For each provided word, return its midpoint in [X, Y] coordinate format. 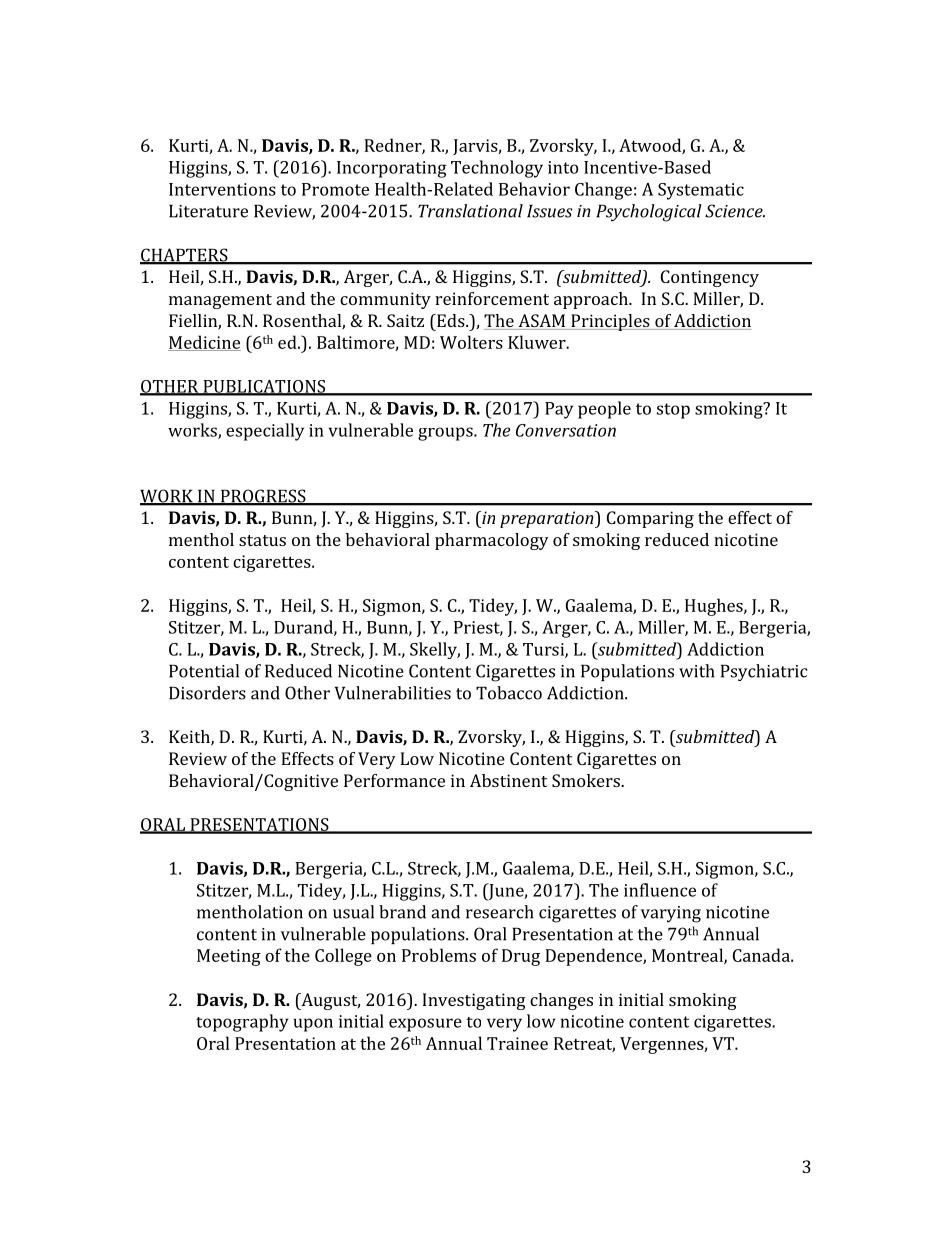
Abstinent [508, 780]
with [697, 671]
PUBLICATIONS [264, 387]
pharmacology [492, 541]
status [262, 540]
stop [673, 411]
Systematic [701, 191]
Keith [190, 738]
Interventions [222, 189]
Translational [470, 211]
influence [660, 890]
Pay [559, 410]
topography [242, 1023]
